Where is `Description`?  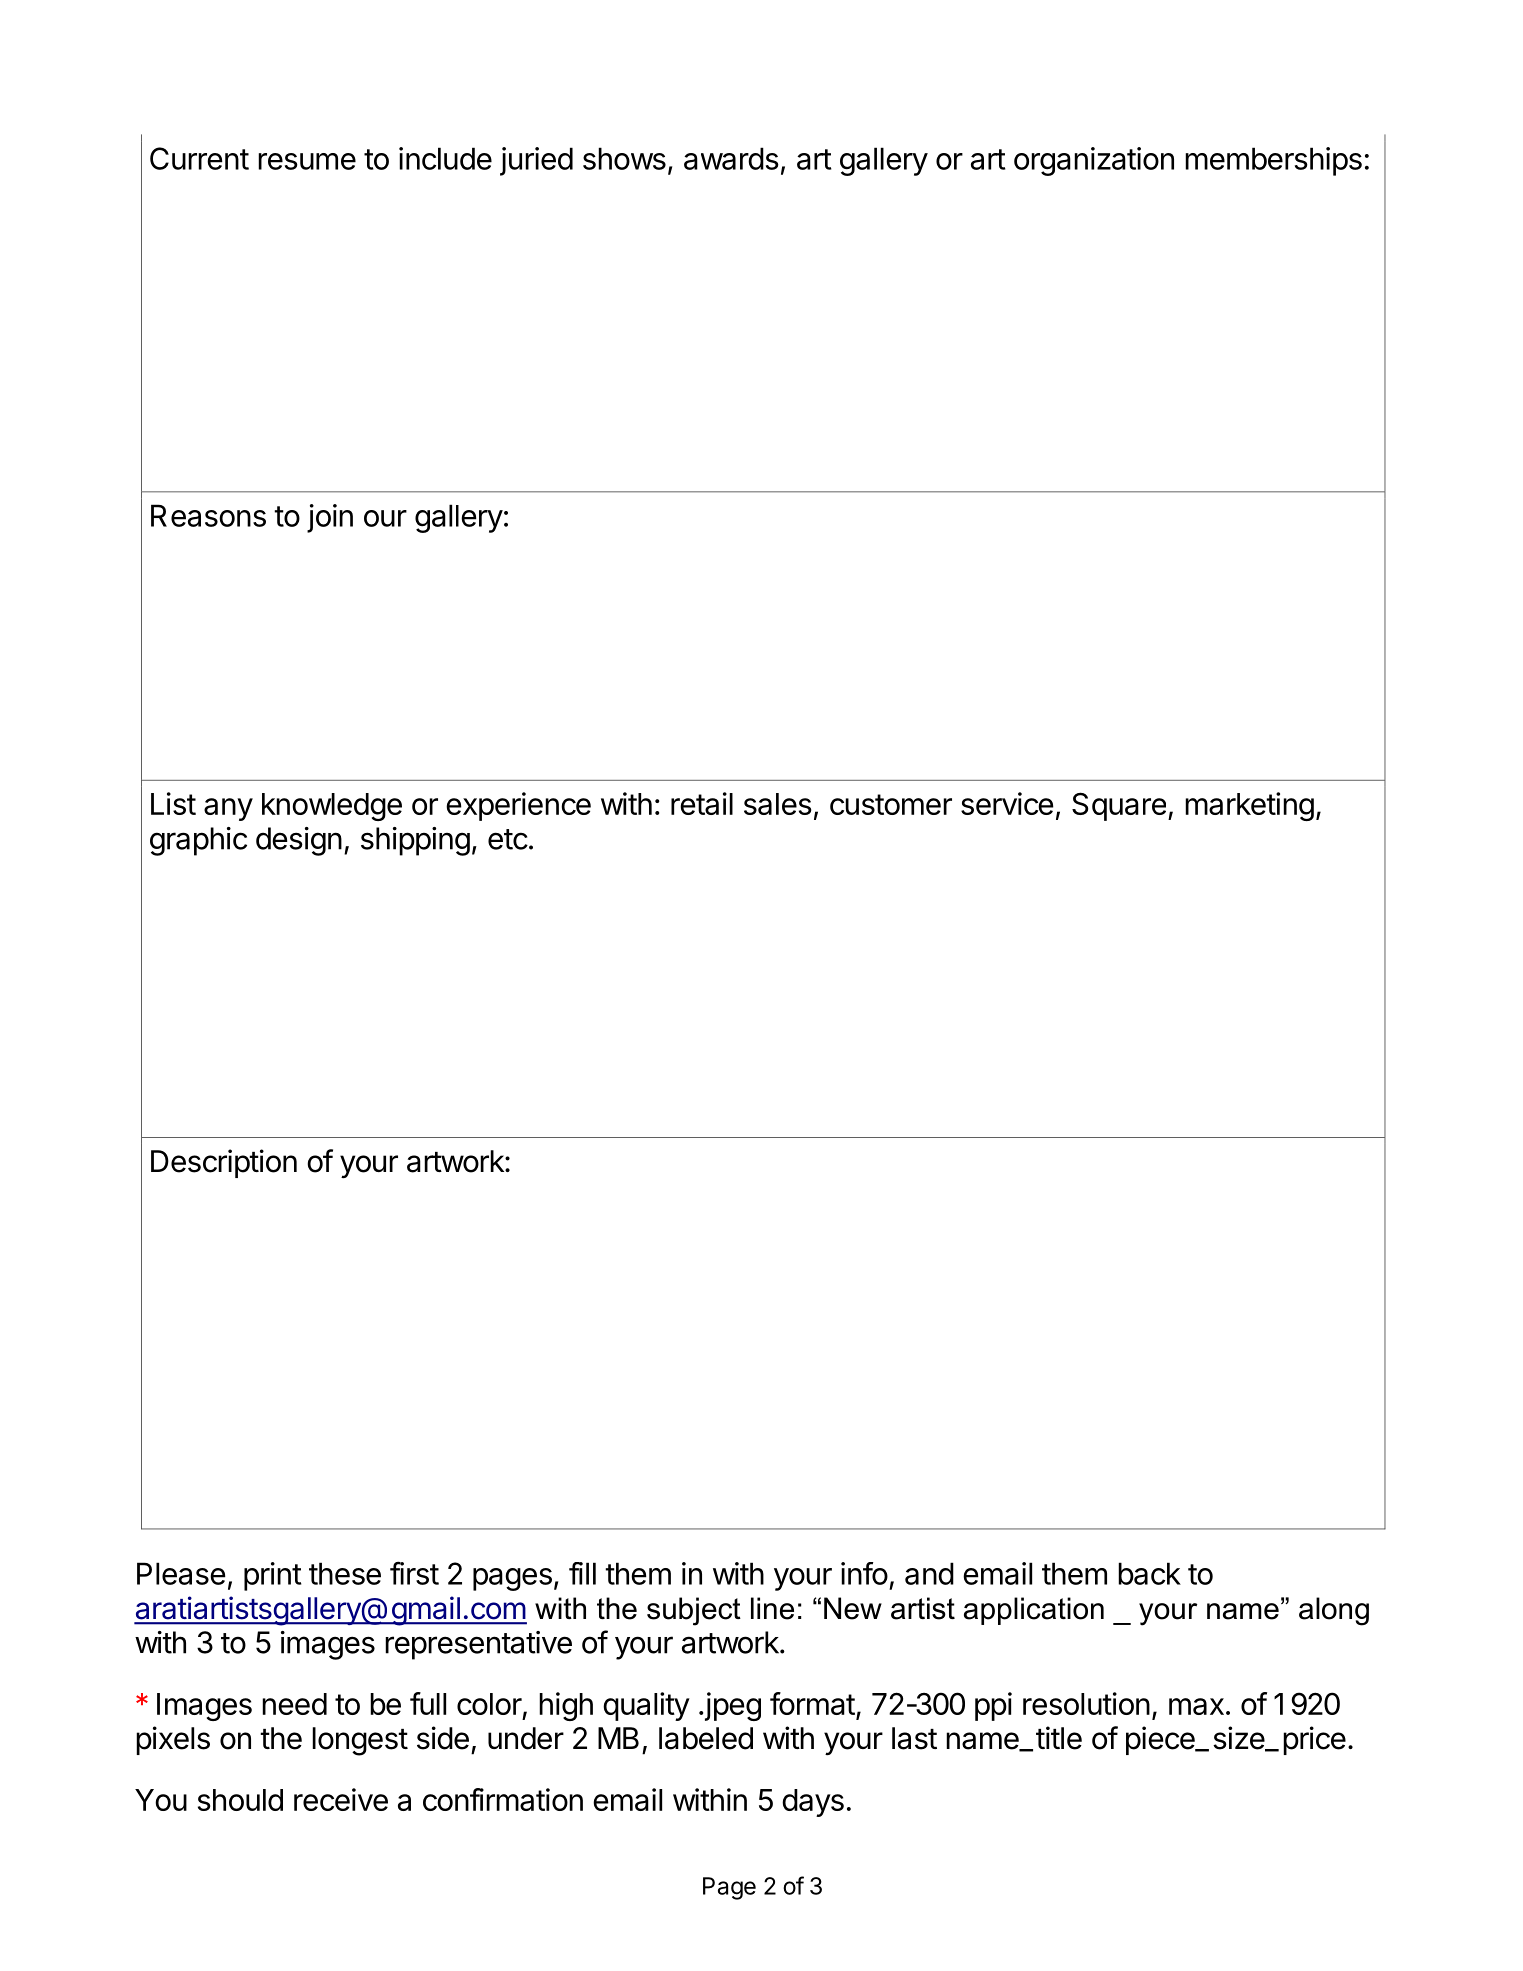 Description is located at coordinates (224, 1163).
